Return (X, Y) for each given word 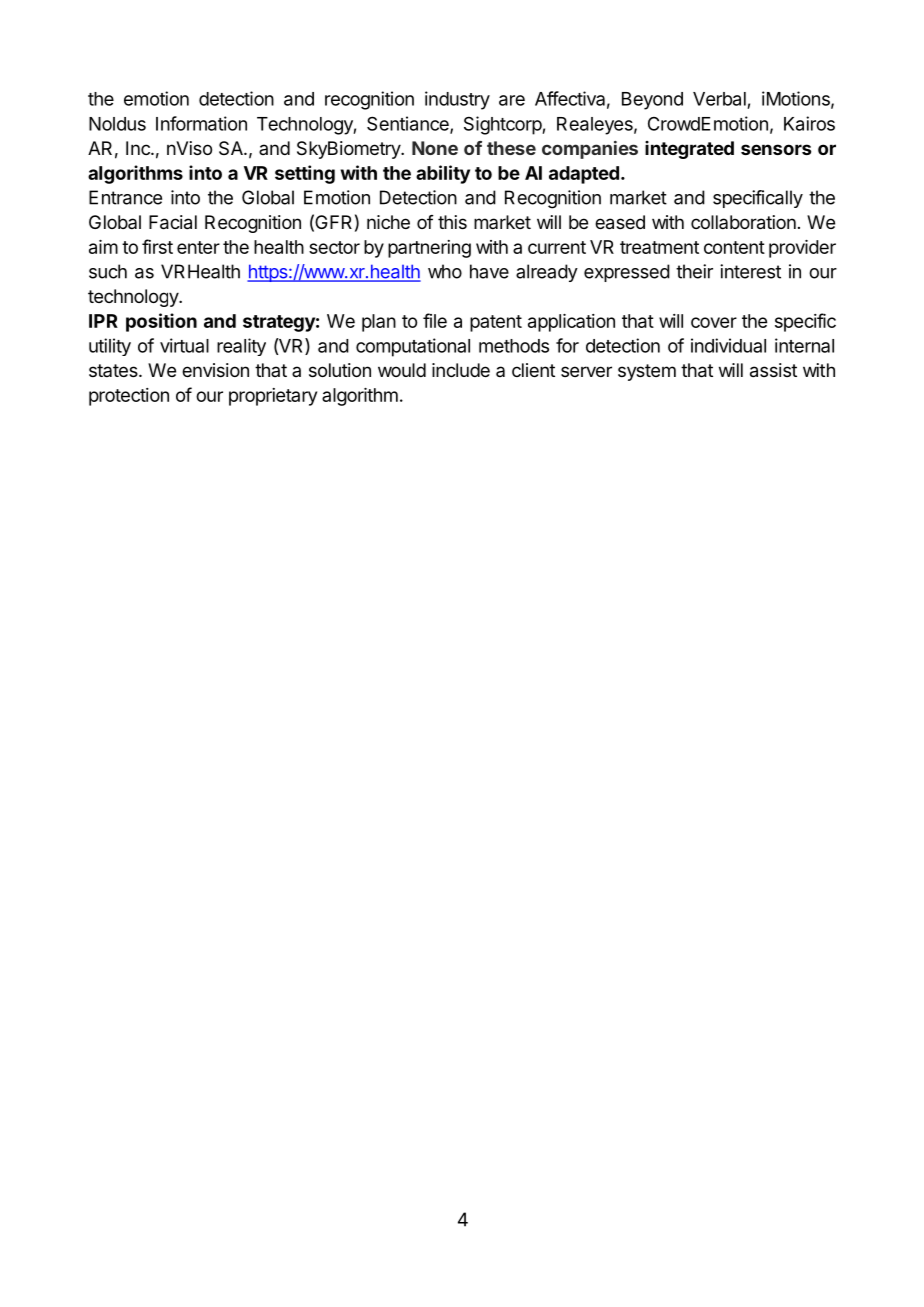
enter (198, 247)
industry (457, 100)
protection (129, 397)
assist (773, 370)
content (734, 247)
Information (201, 123)
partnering (429, 249)
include (461, 370)
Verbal (719, 99)
